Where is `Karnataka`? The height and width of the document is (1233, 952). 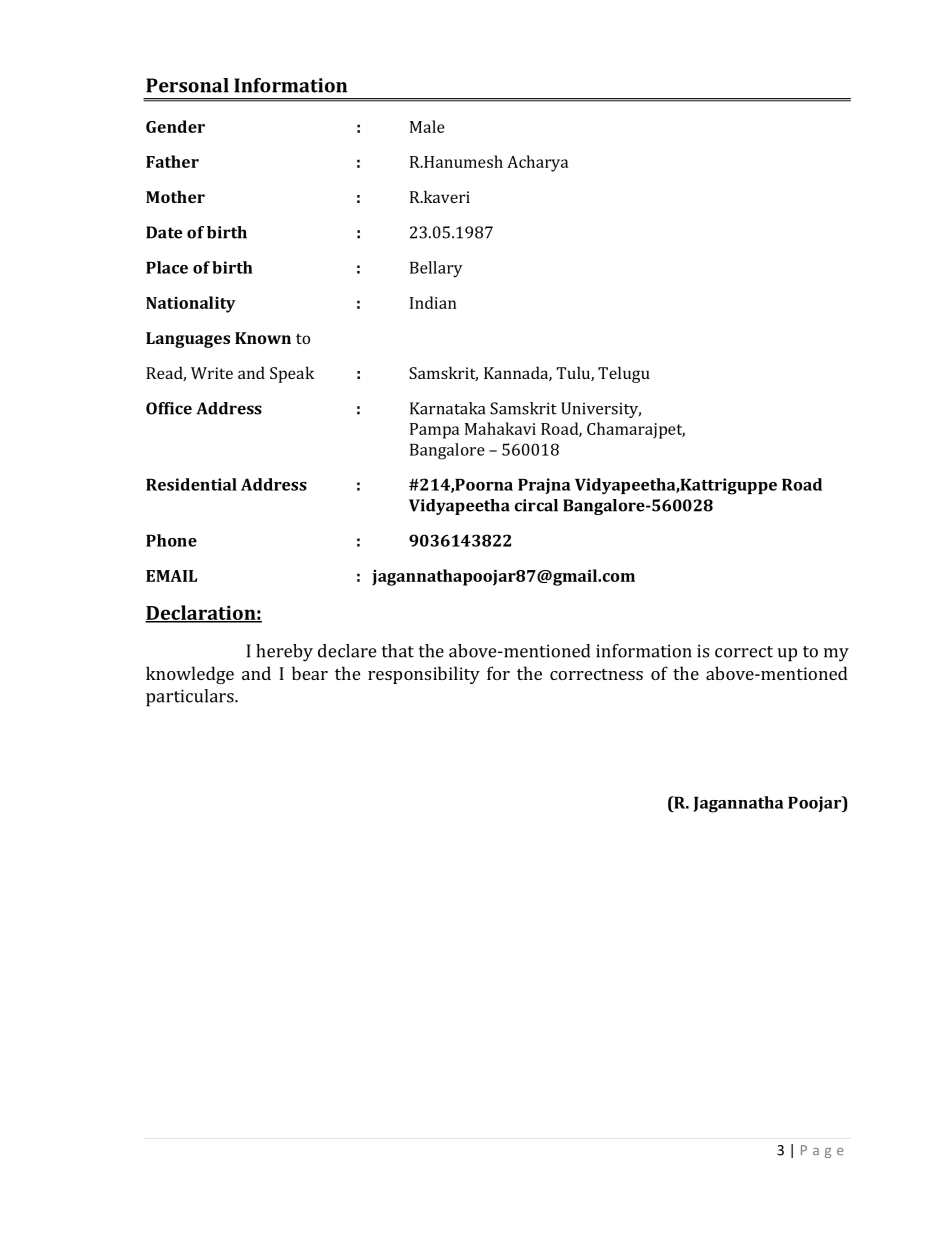
Karnataka is located at coordinates (447, 408).
